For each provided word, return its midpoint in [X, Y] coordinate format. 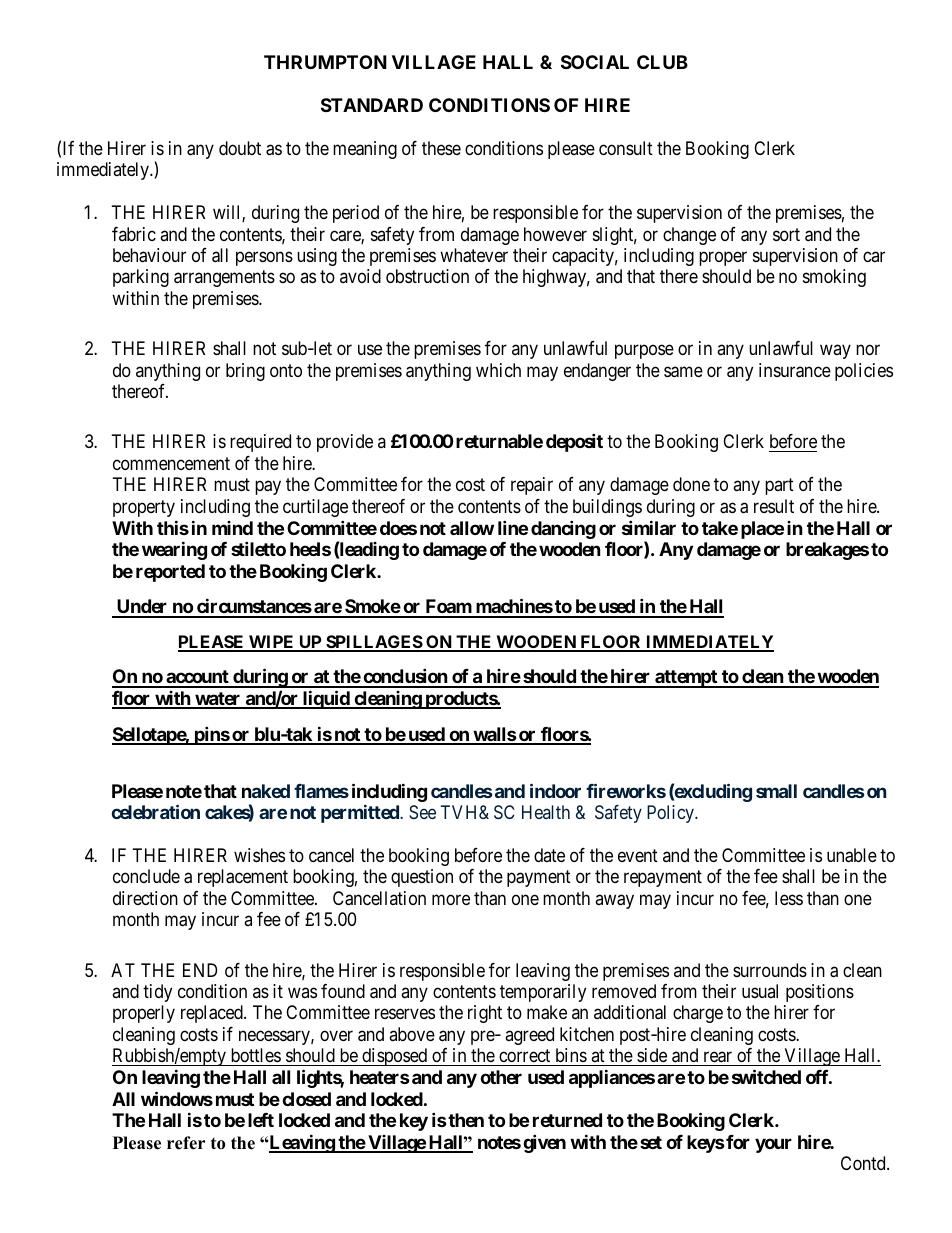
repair [532, 486]
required [260, 443]
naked [266, 791]
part [779, 486]
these [441, 148]
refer [186, 1143]
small [776, 791]
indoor [555, 790]
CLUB [662, 62]
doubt [240, 148]
